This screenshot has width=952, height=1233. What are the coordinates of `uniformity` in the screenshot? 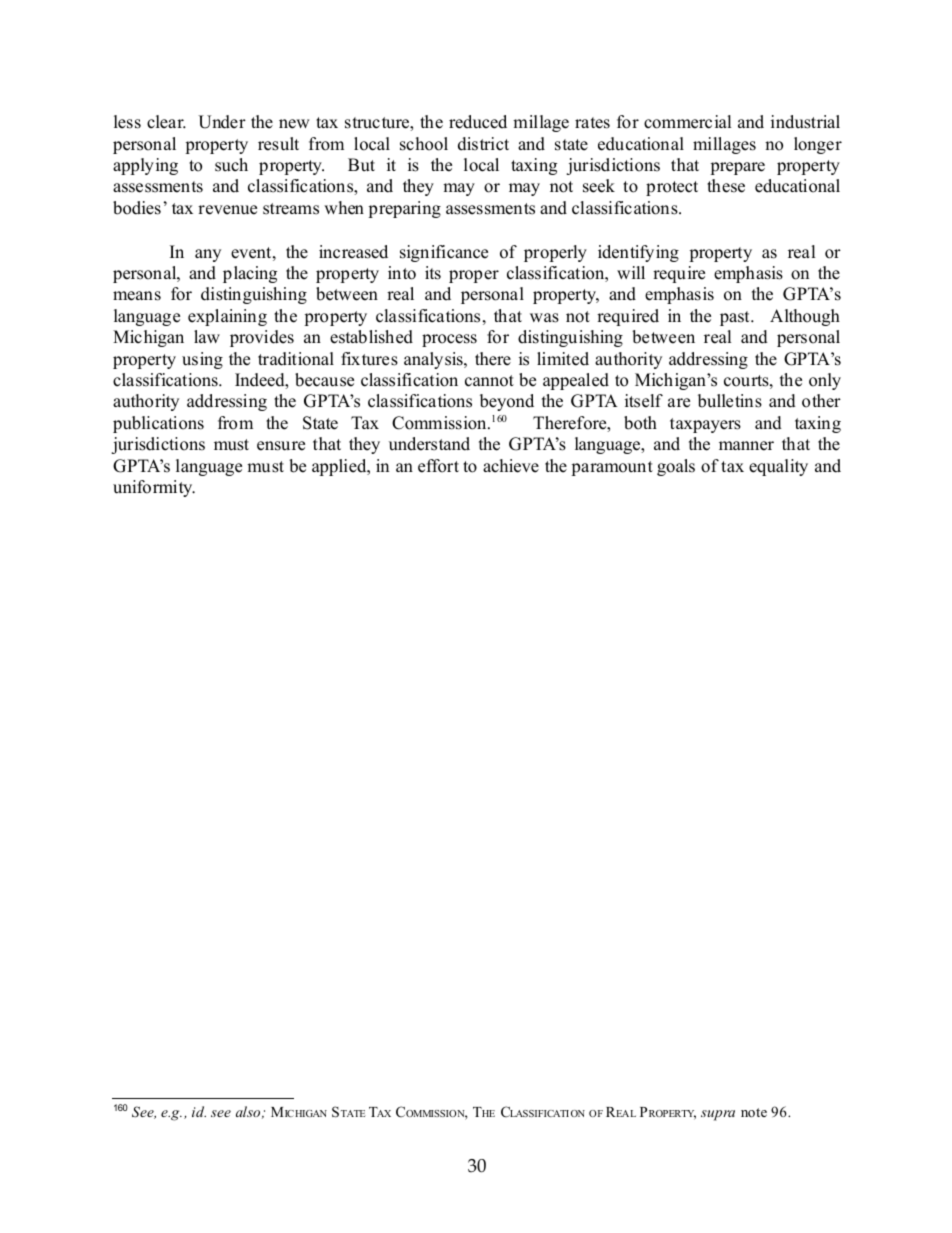 It's located at (154, 488).
